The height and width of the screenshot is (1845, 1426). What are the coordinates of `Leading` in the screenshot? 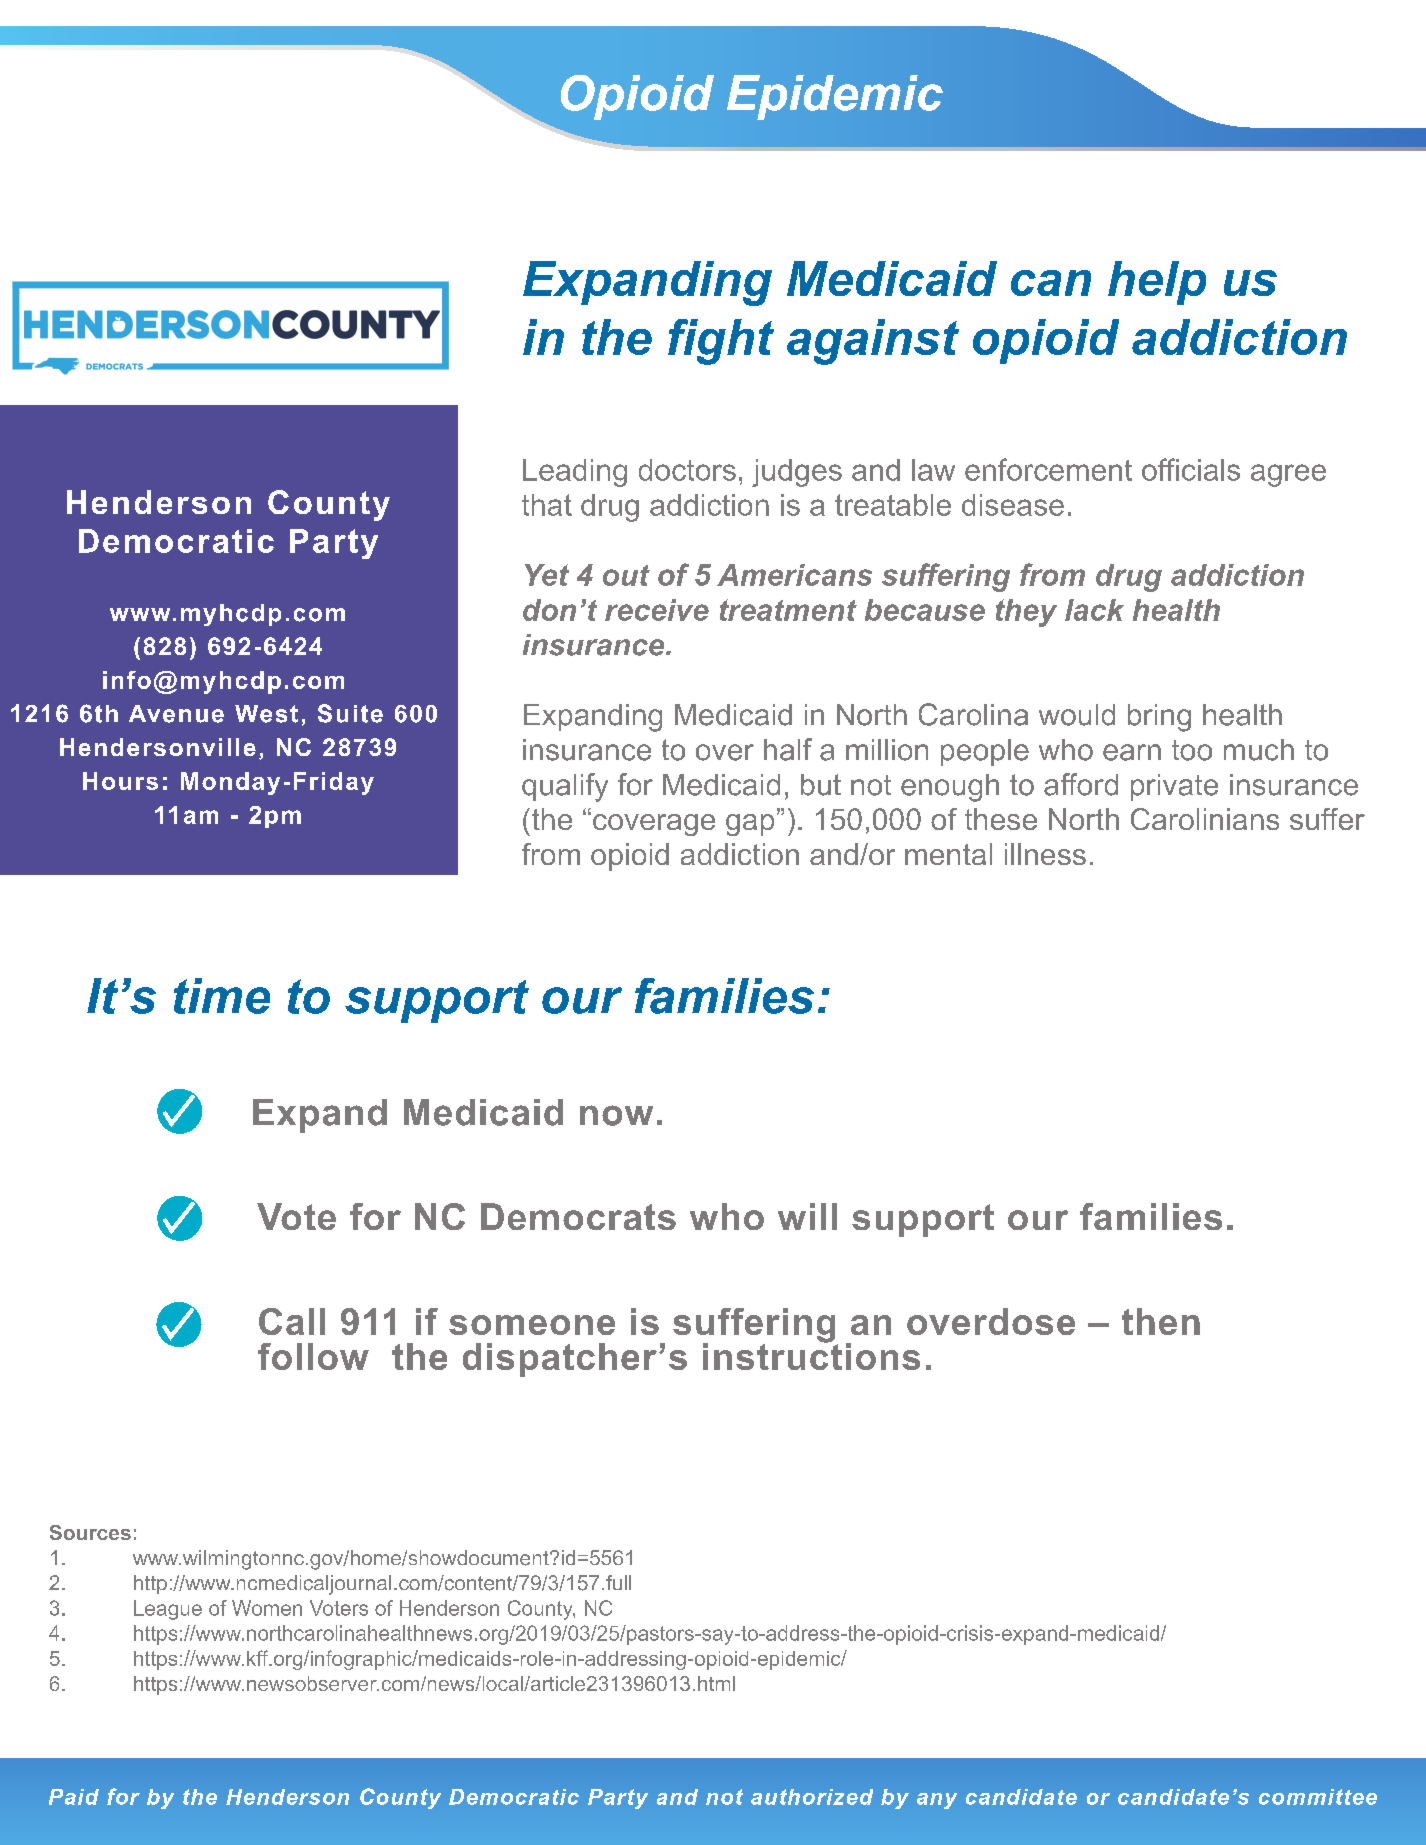 It's located at (575, 473).
